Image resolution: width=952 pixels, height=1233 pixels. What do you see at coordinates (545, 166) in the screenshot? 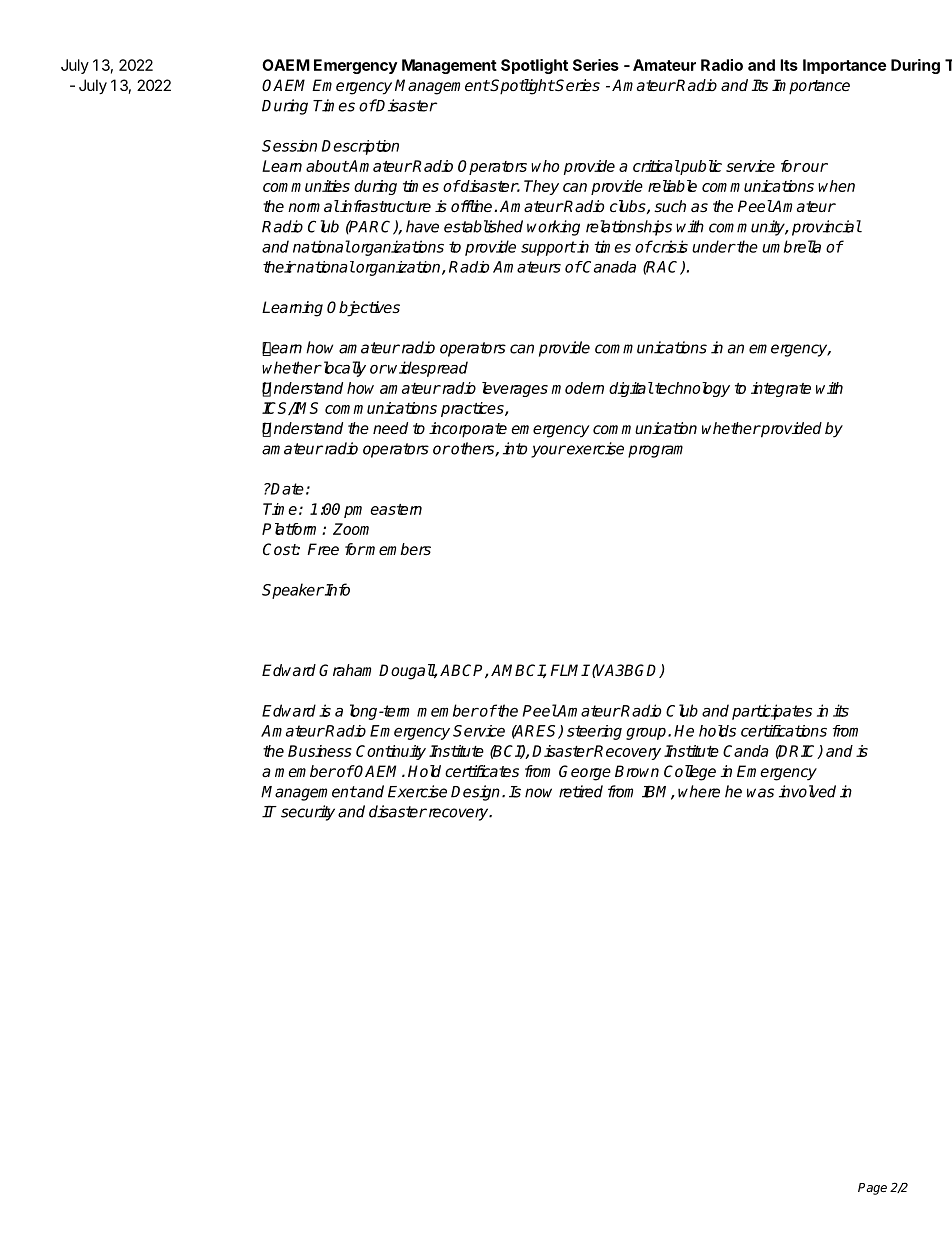
I see `who` at bounding box center [545, 166].
